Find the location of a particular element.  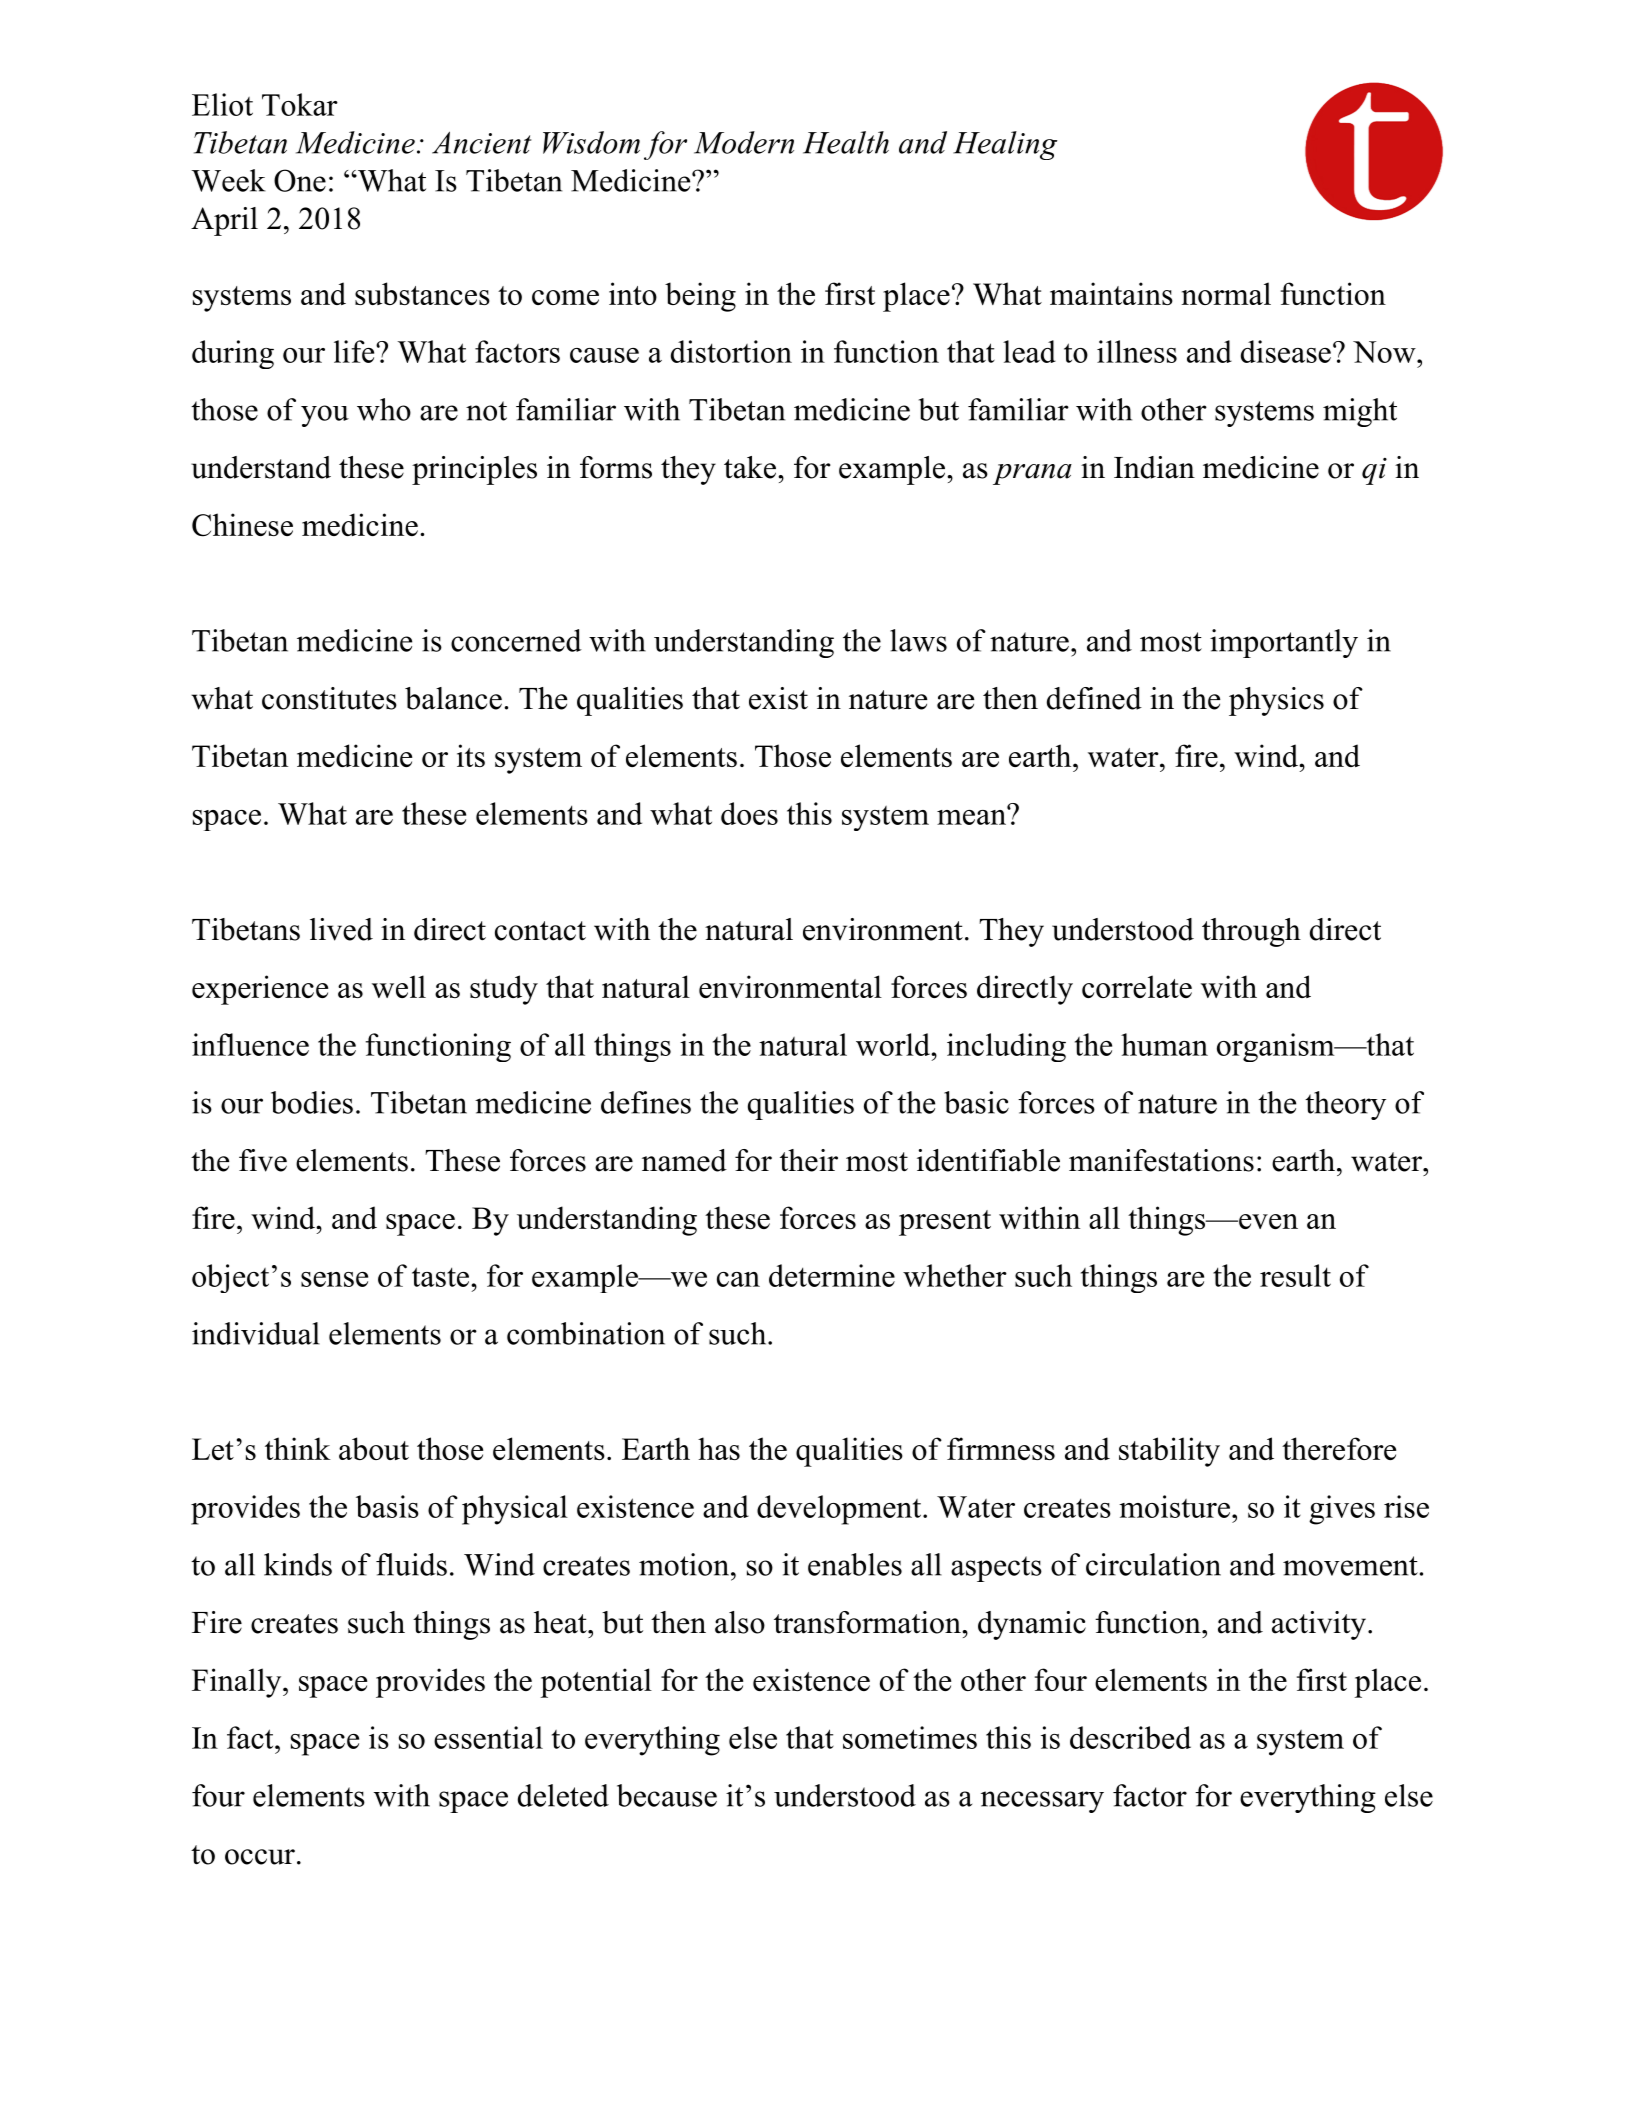

physics is located at coordinates (1276, 701).
